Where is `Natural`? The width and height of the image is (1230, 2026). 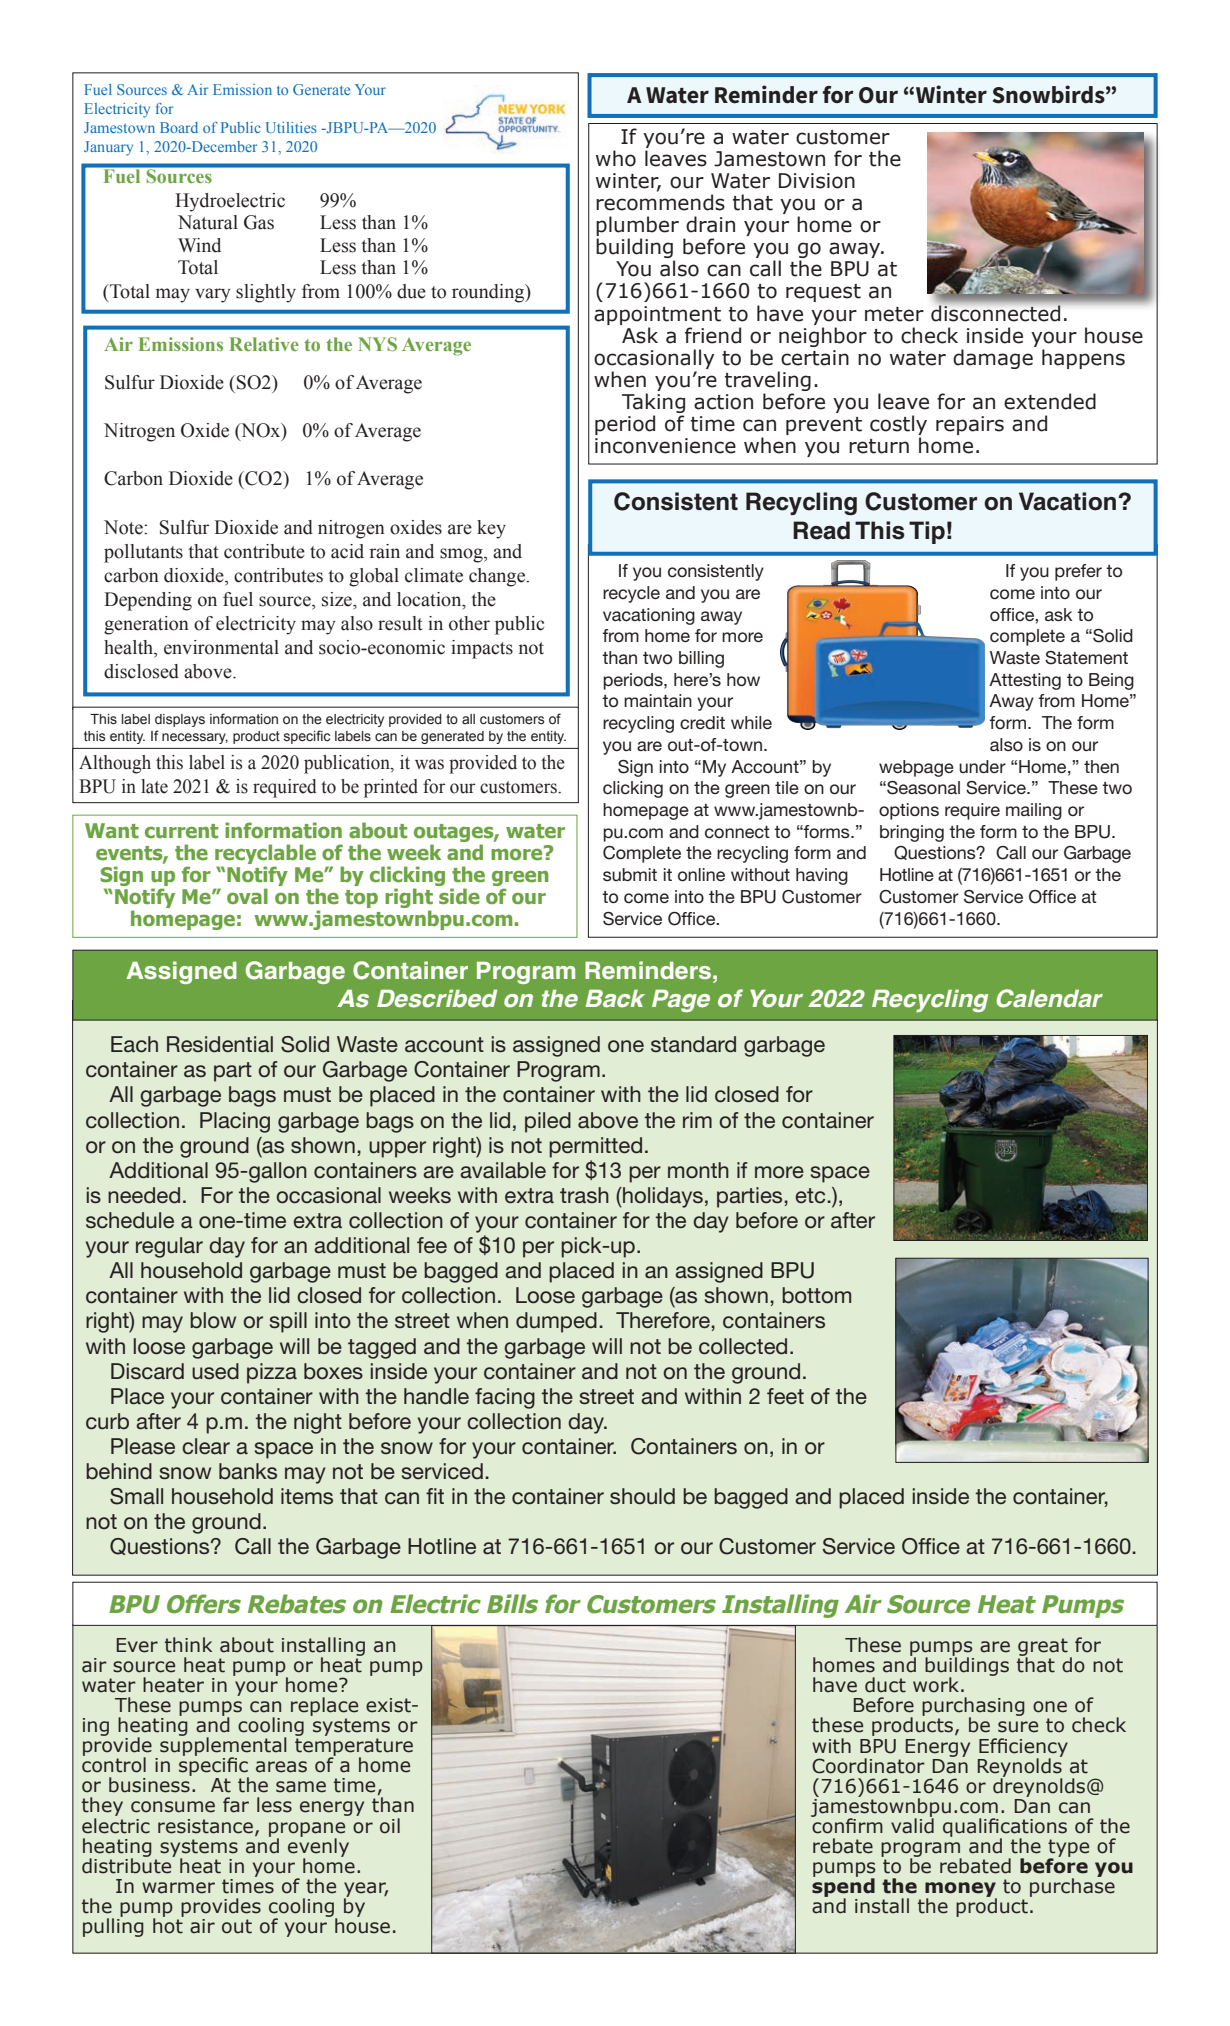
Natural is located at coordinates (208, 222).
